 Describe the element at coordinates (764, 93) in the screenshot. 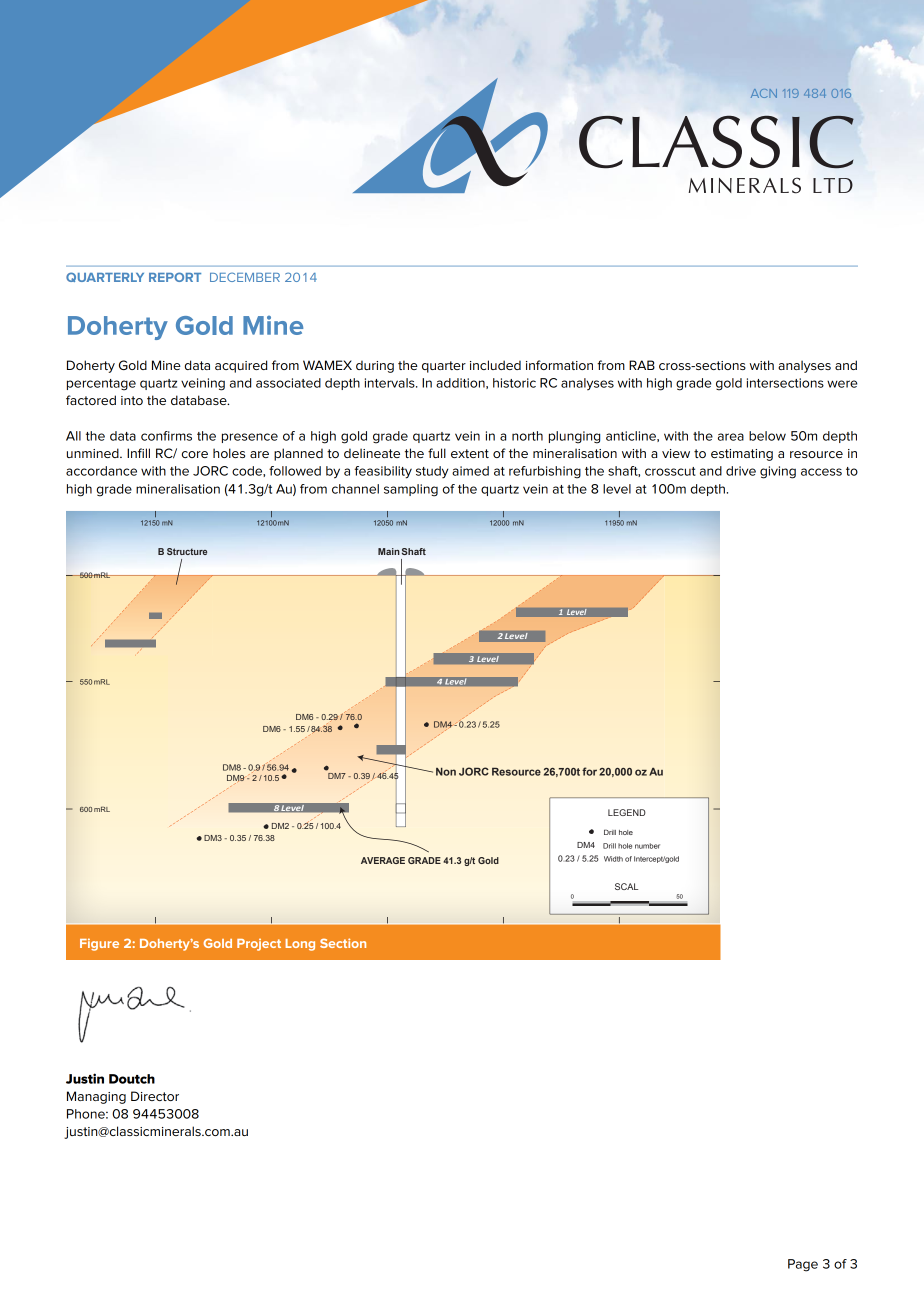

I see `ACN` at that location.
